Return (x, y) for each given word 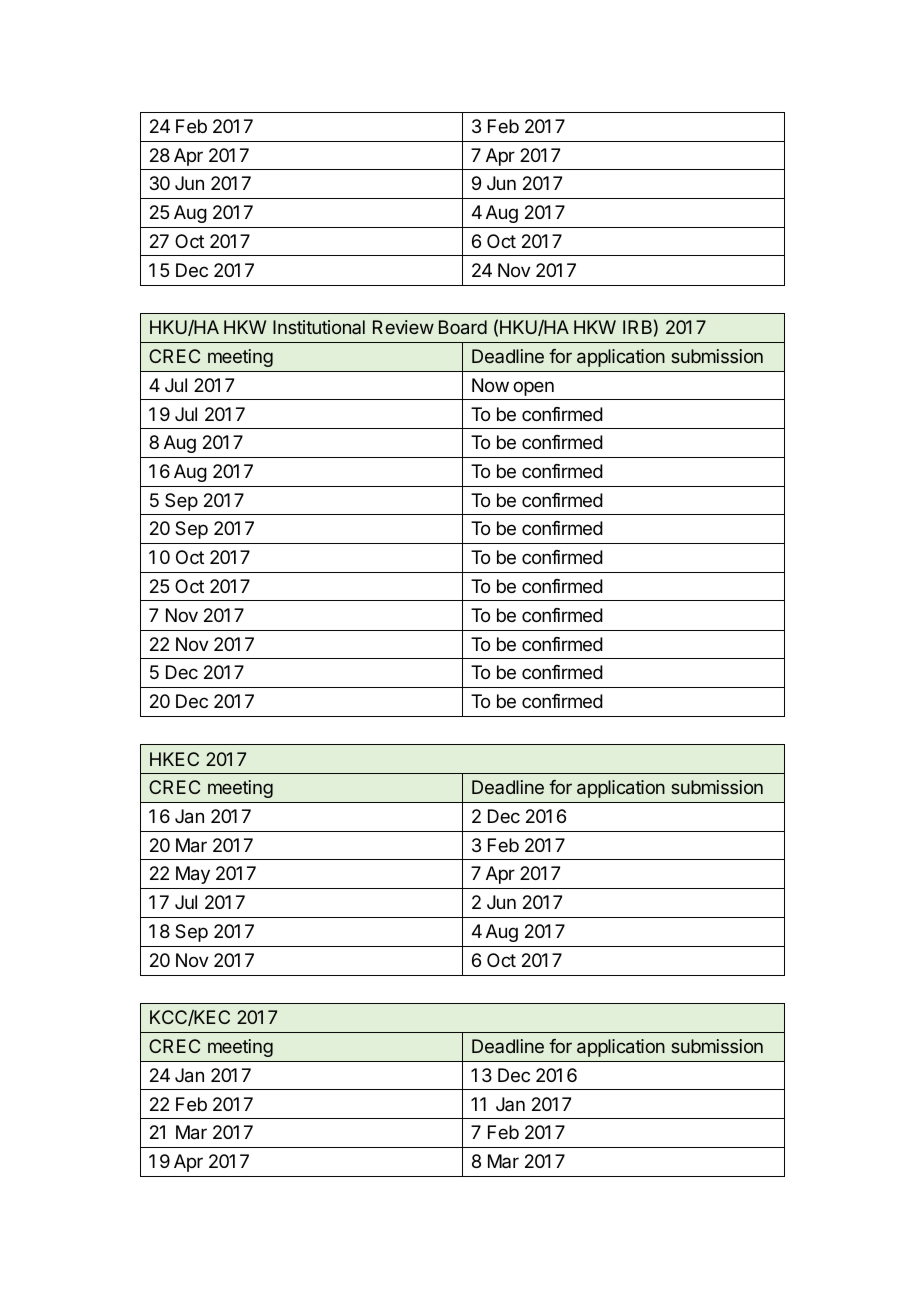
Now (490, 385)
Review (403, 327)
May (193, 875)
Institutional (319, 327)
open (533, 388)
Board (463, 327)
